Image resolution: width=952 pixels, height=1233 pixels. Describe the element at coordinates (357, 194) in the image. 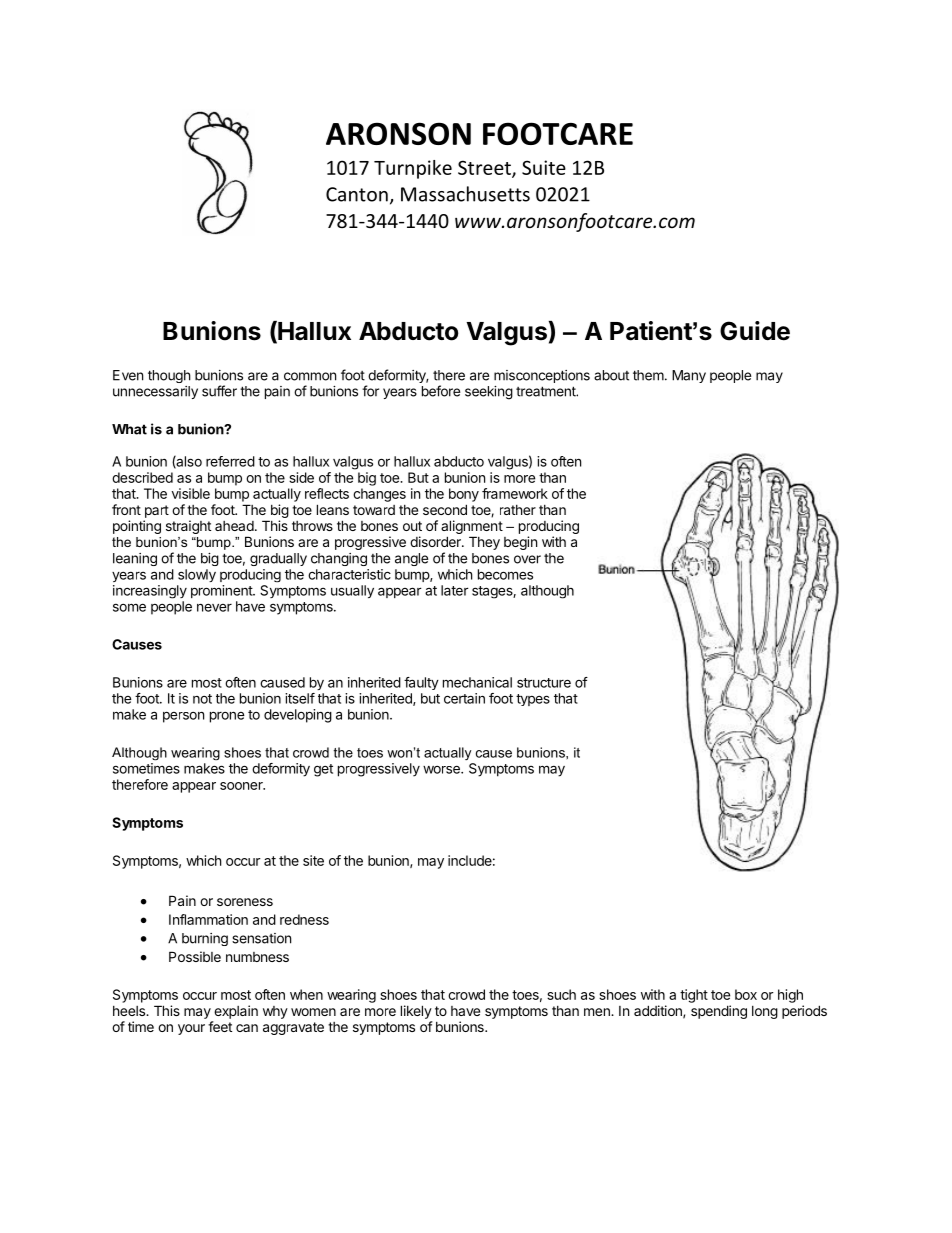

I see `Canton` at that location.
